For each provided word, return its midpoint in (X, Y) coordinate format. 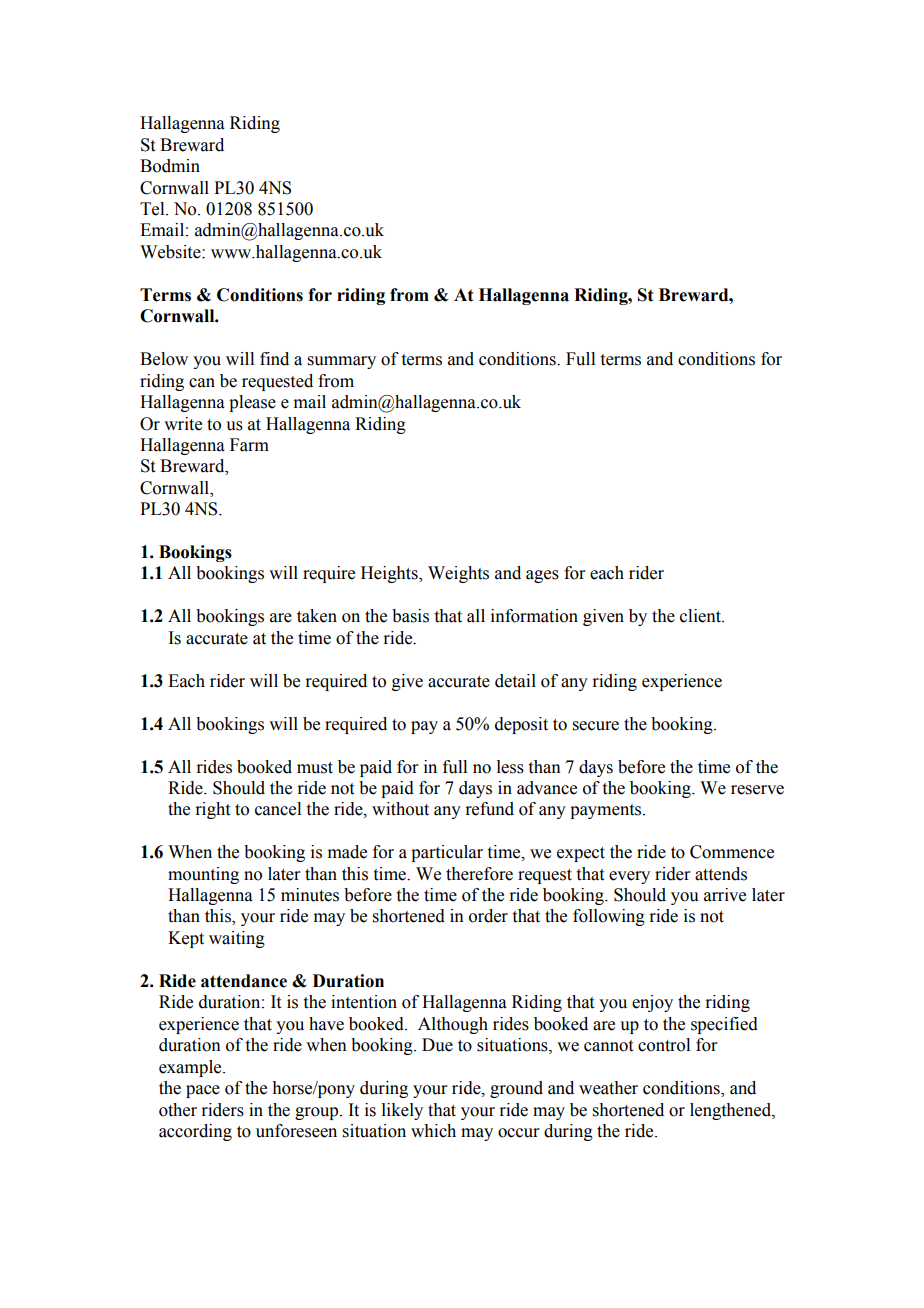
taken (317, 616)
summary (342, 362)
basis (410, 616)
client (701, 616)
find (274, 359)
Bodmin (170, 166)
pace (203, 1091)
